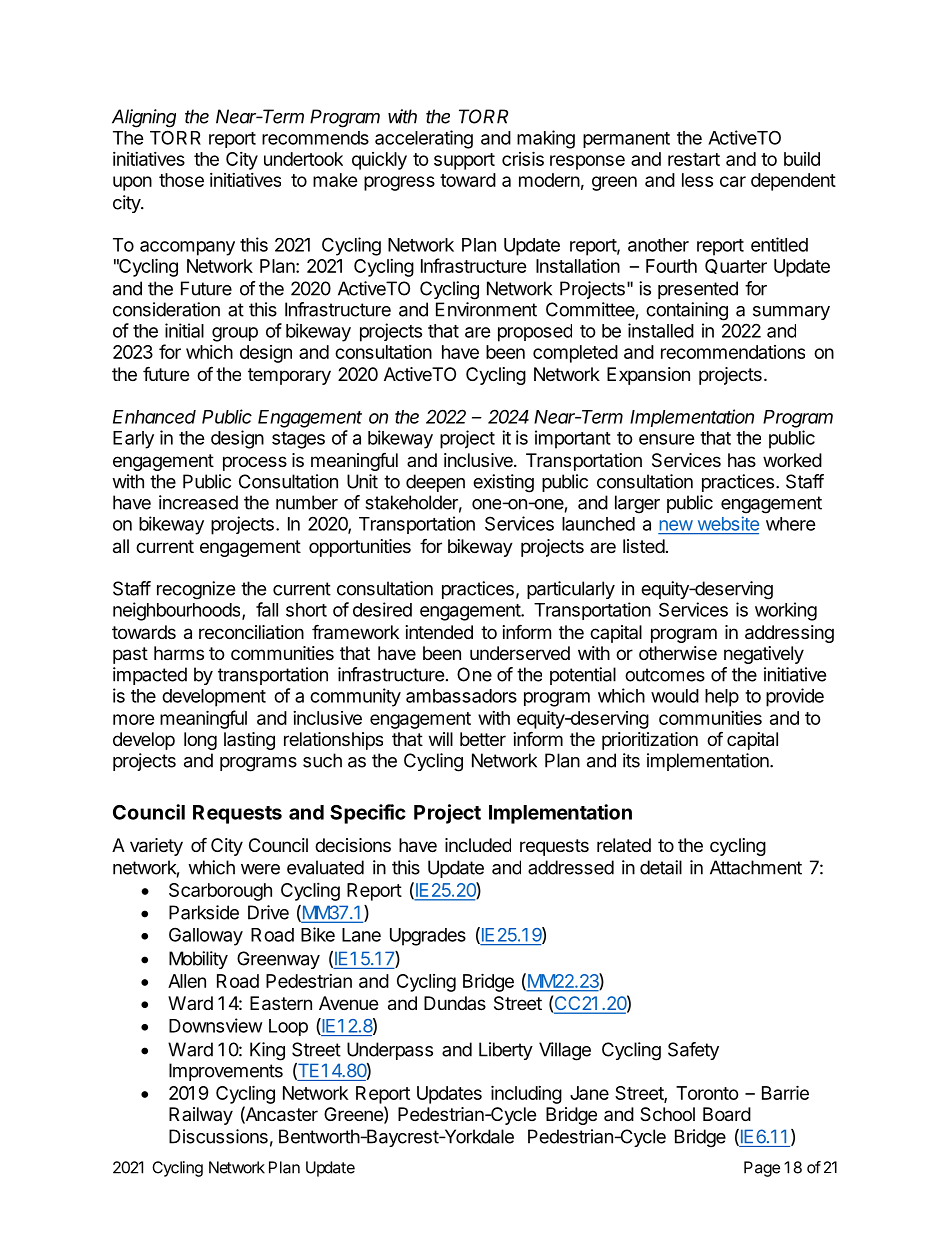  Describe the element at coordinates (439, 632) in the screenshot. I see `intended` at that location.
